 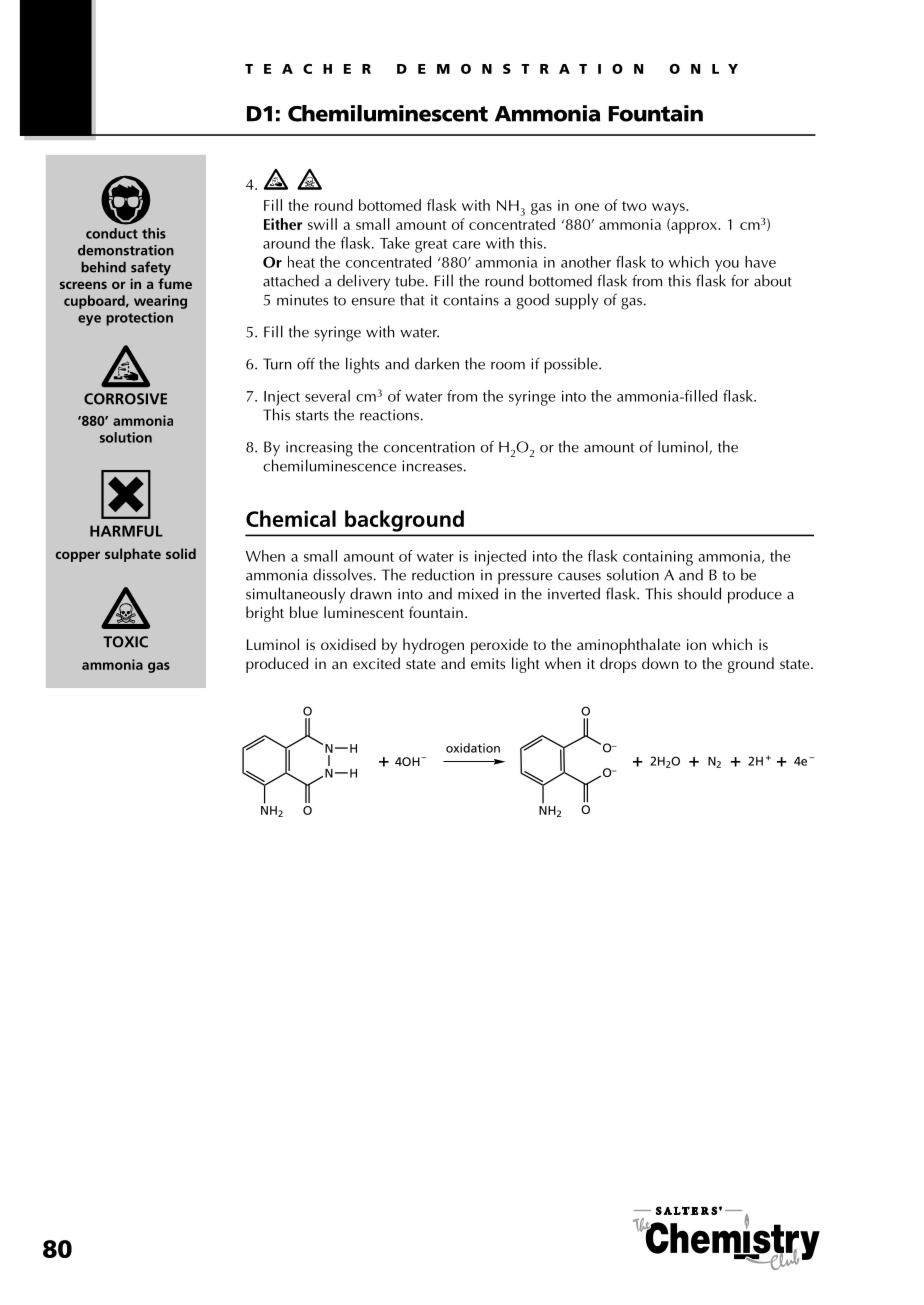 What do you see at coordinates (699, 593) in the image?
I see `should` at bounding box center [699, 593].
